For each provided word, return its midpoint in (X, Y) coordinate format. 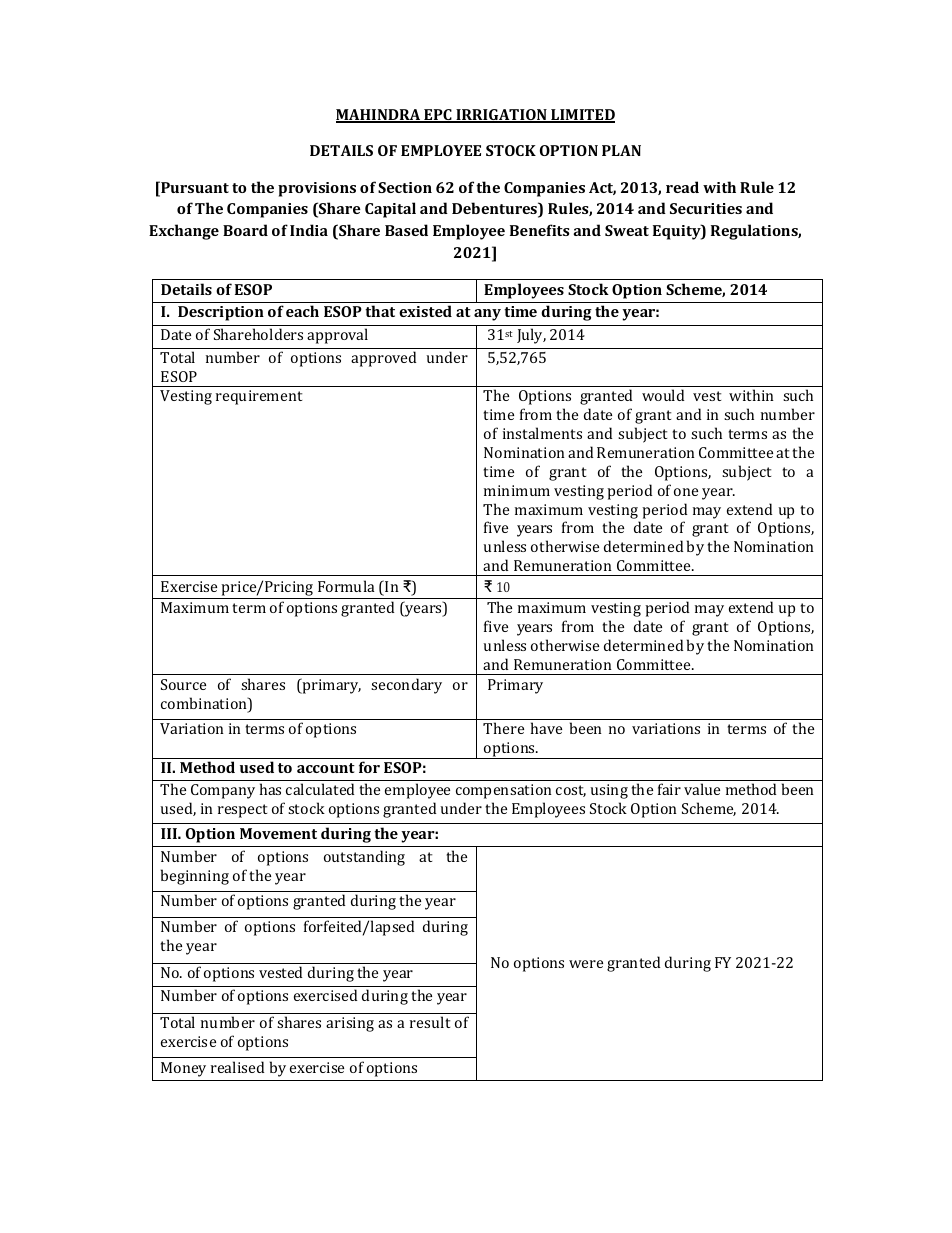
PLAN (621, 150)
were (586, 964)
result (430, 1022)
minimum (517, 490)
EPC (438, 116)
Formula (346, 586)
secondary (406, 686)
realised (237, 1067)
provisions (317, 189)
